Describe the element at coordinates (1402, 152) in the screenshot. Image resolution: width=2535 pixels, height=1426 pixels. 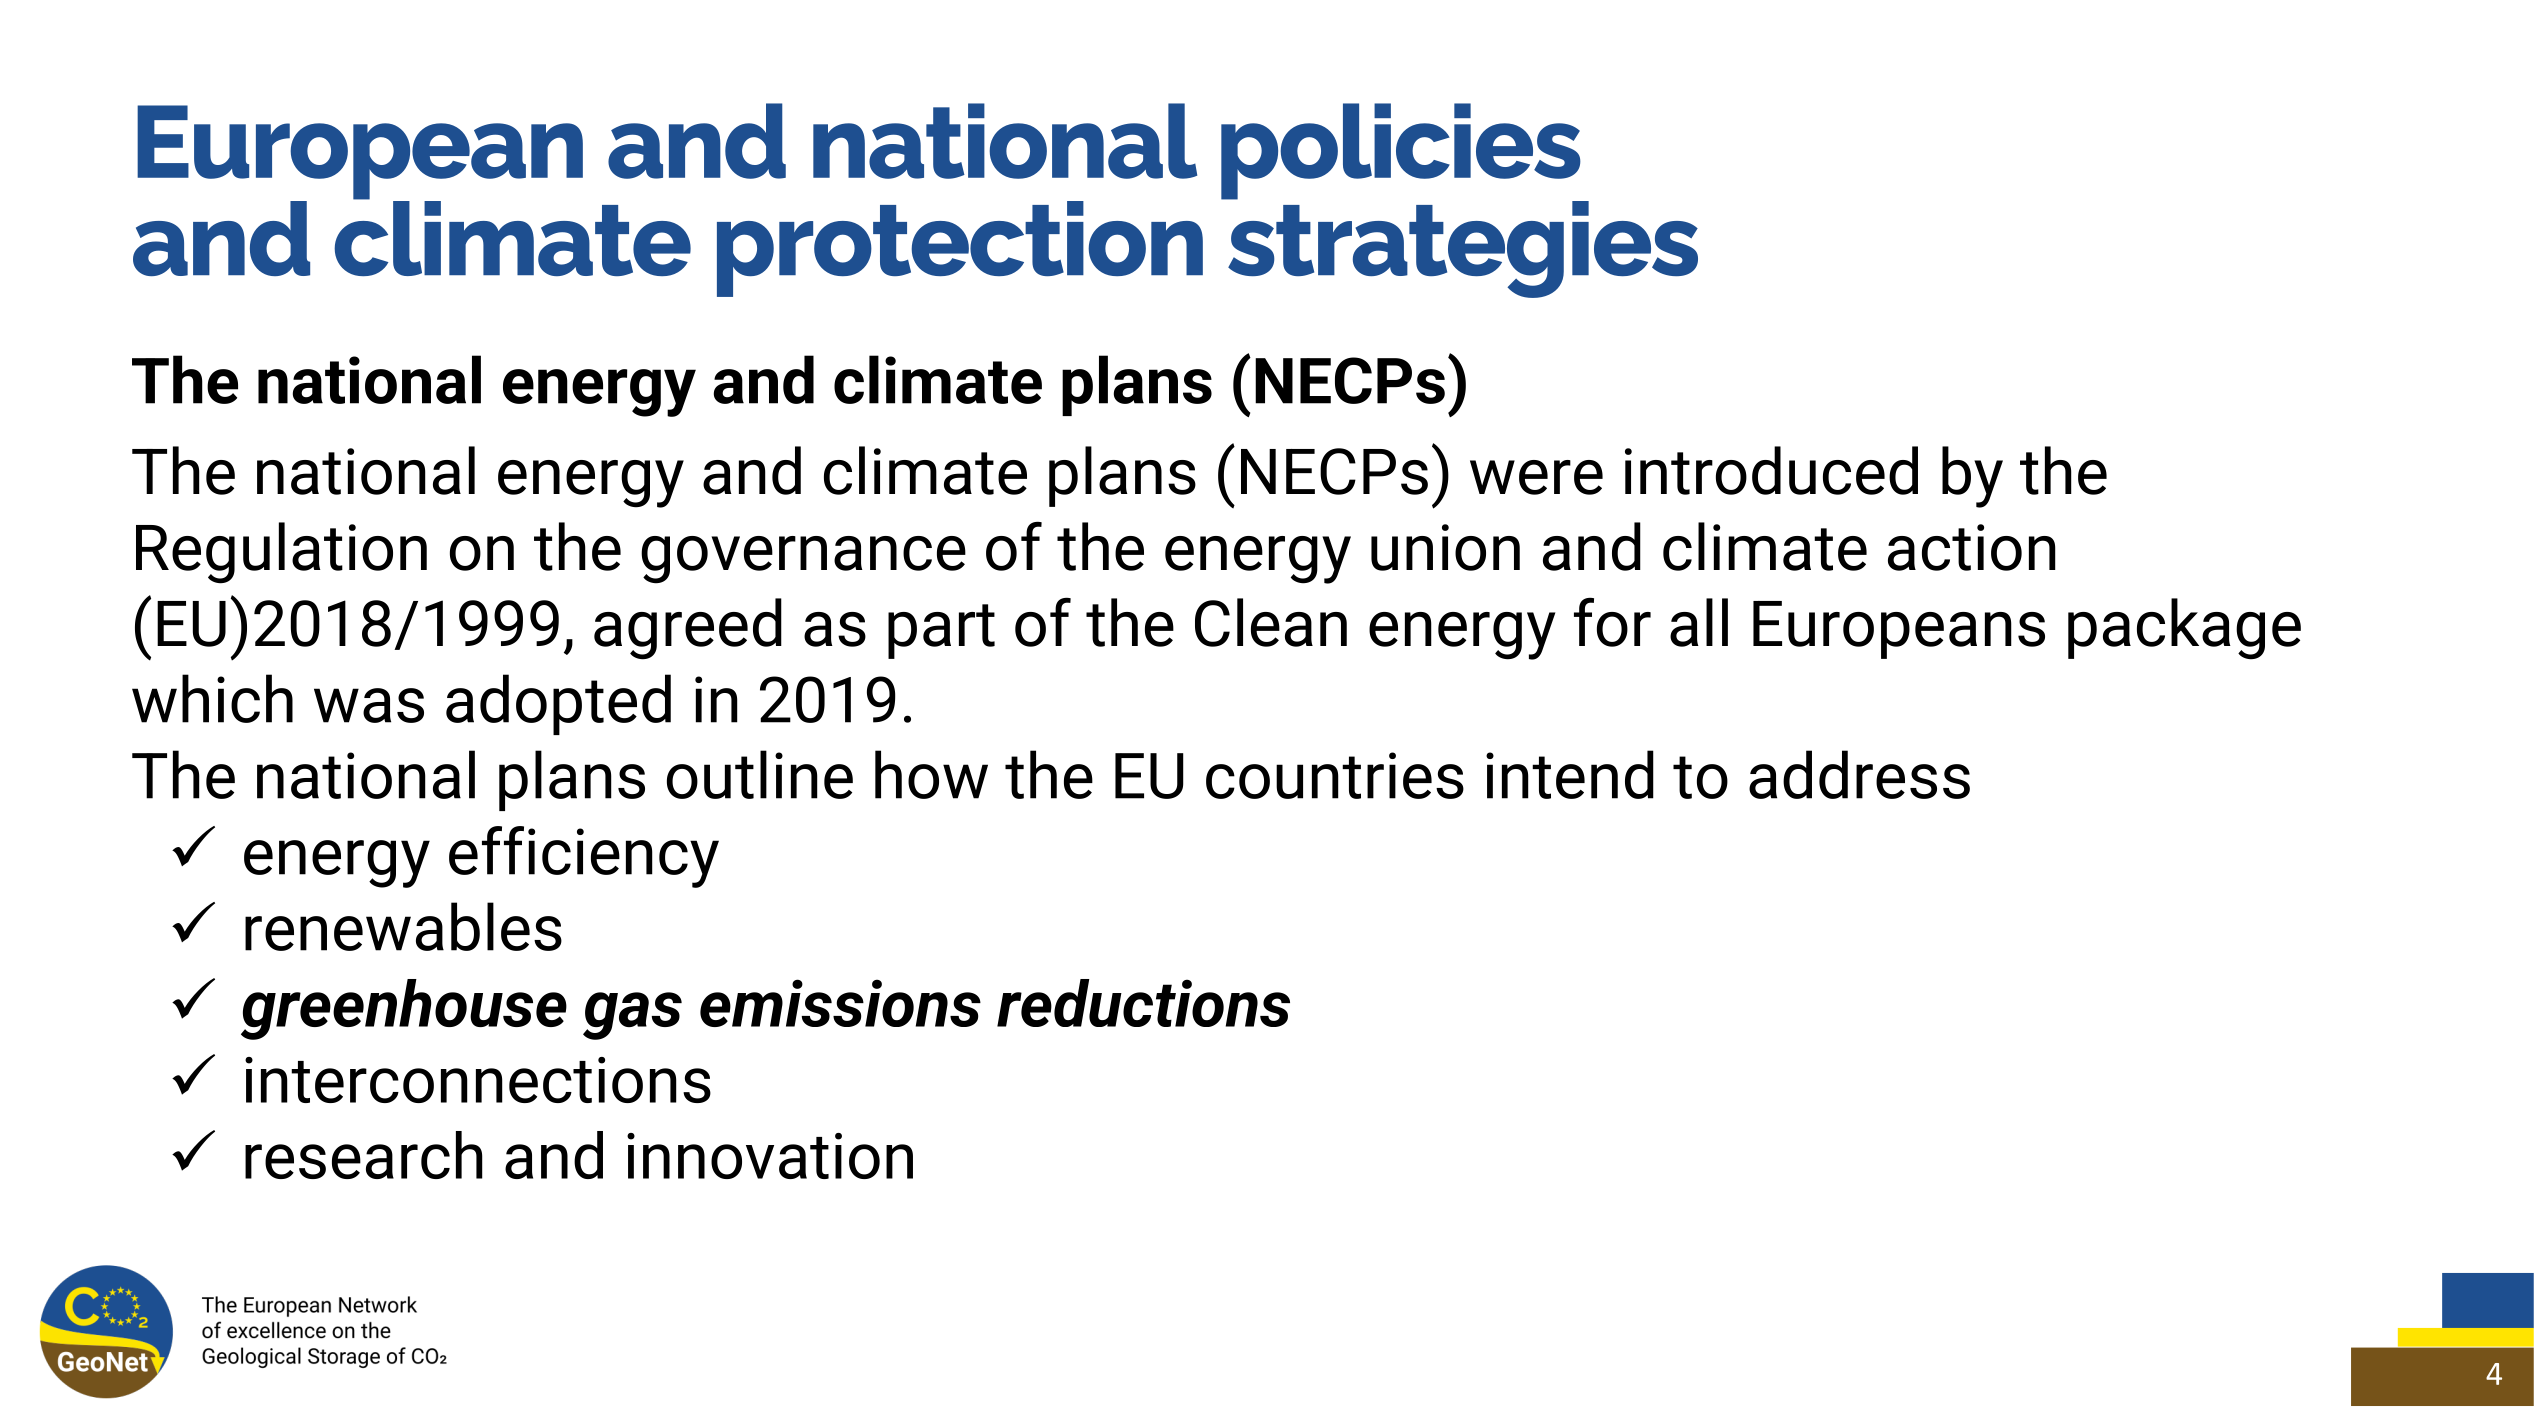
I see `policies` at that location.
